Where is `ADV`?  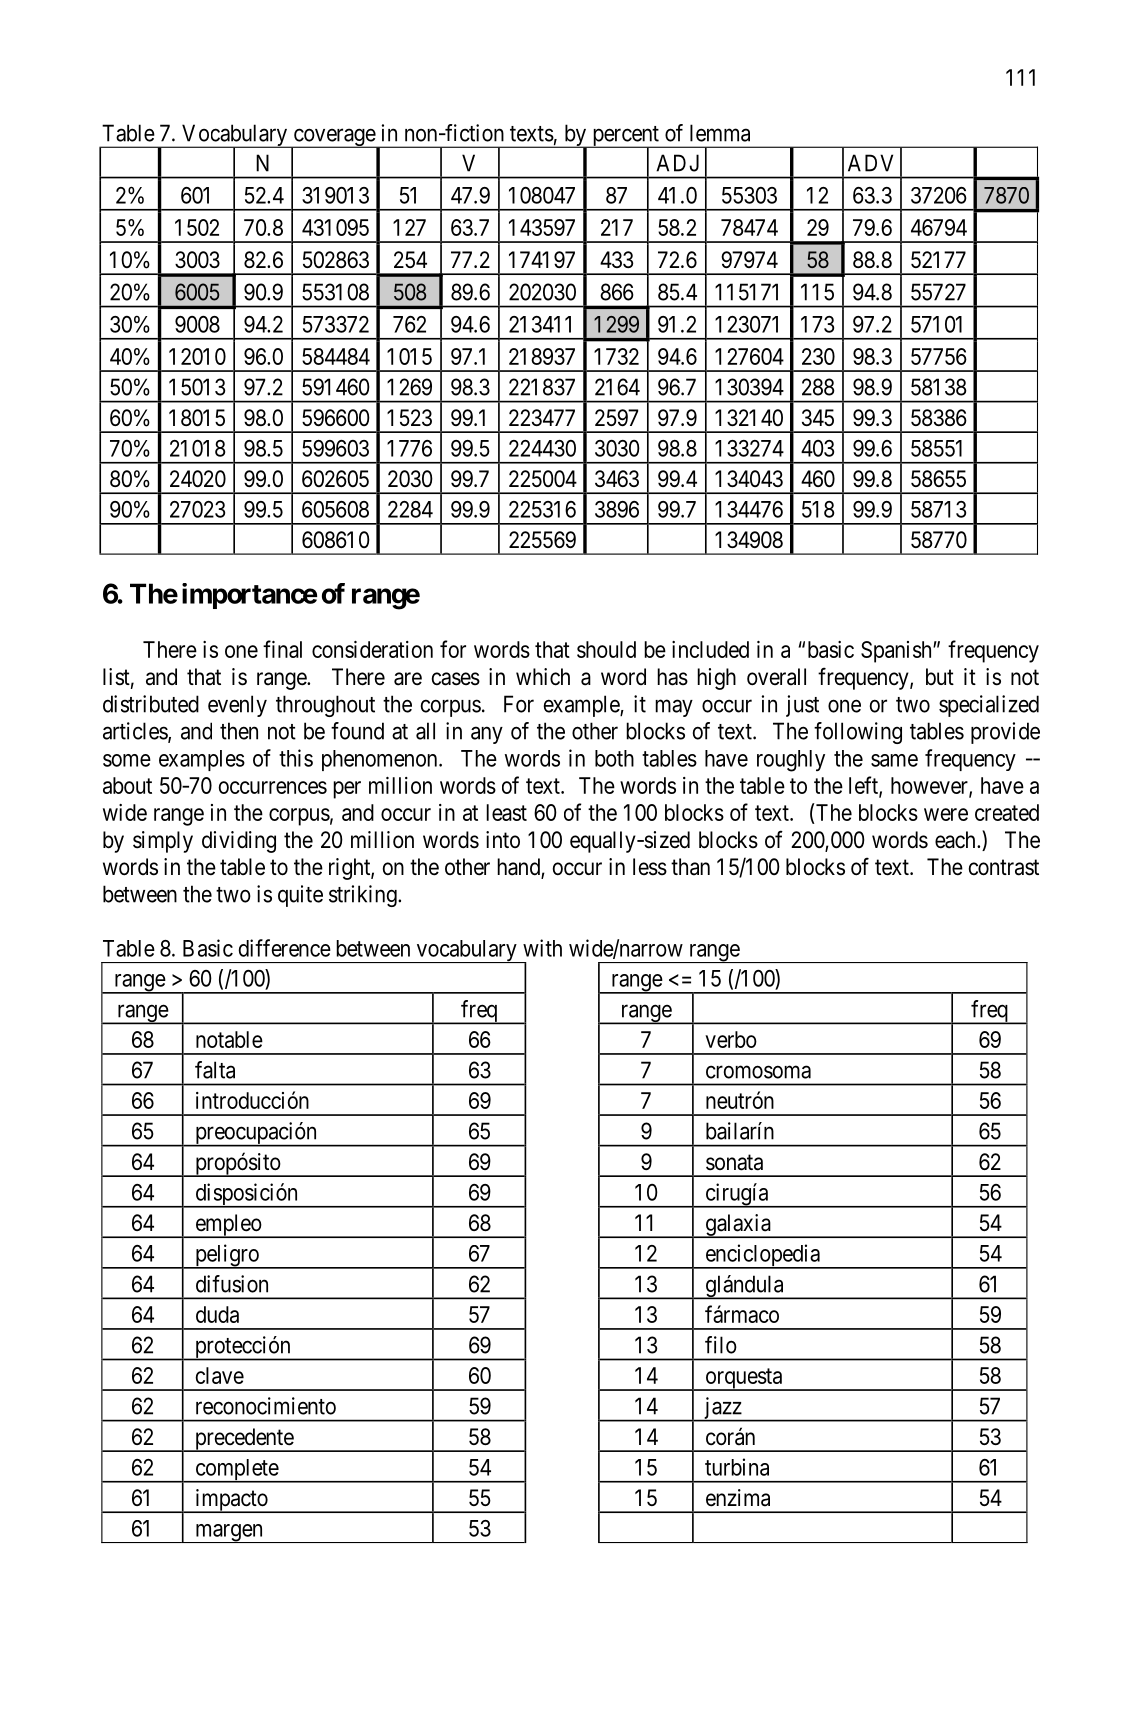 ADV is located at coordinates (870, 163).
